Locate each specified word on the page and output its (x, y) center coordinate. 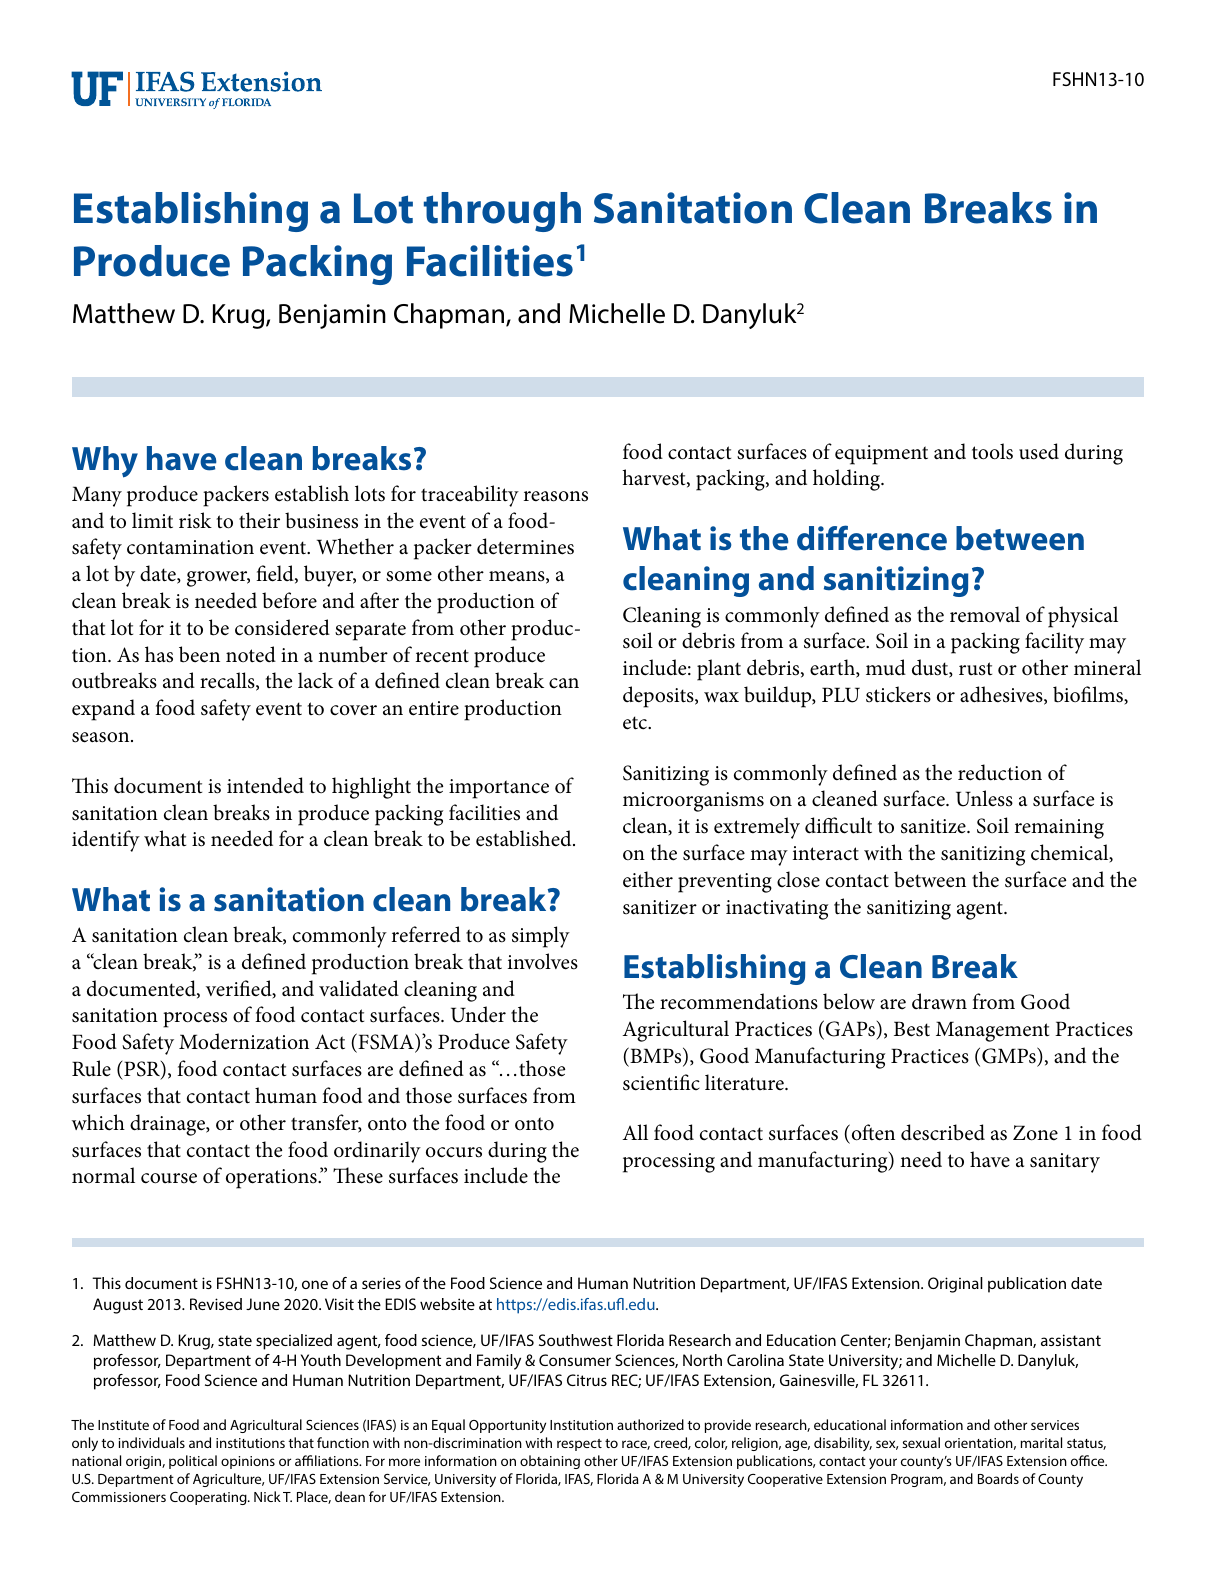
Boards (998, 1478)
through (502, 212)
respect (579, 1445)
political (193, 1462)
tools (992, 451)
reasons (556, 496)
